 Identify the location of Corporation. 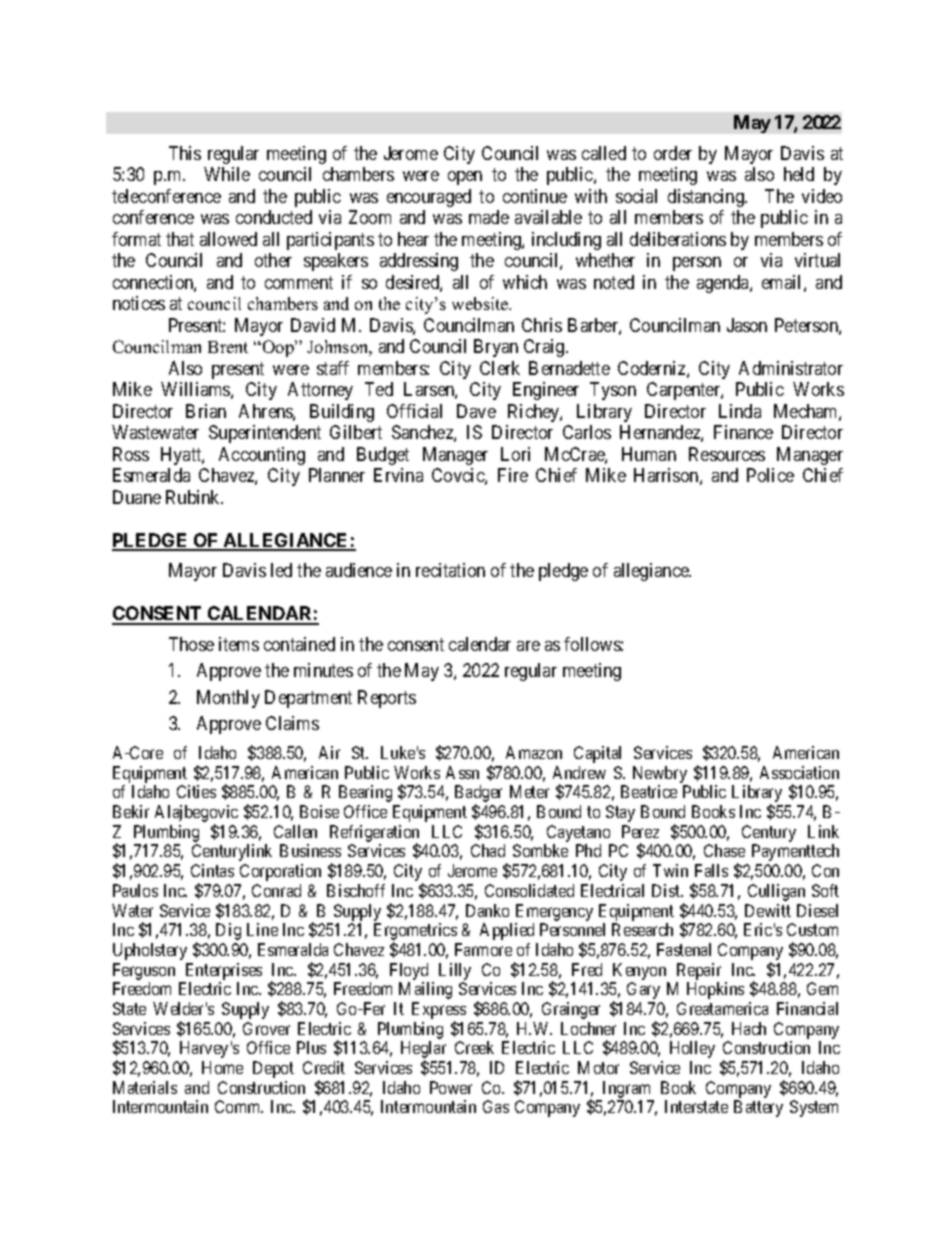
(280, 872).
